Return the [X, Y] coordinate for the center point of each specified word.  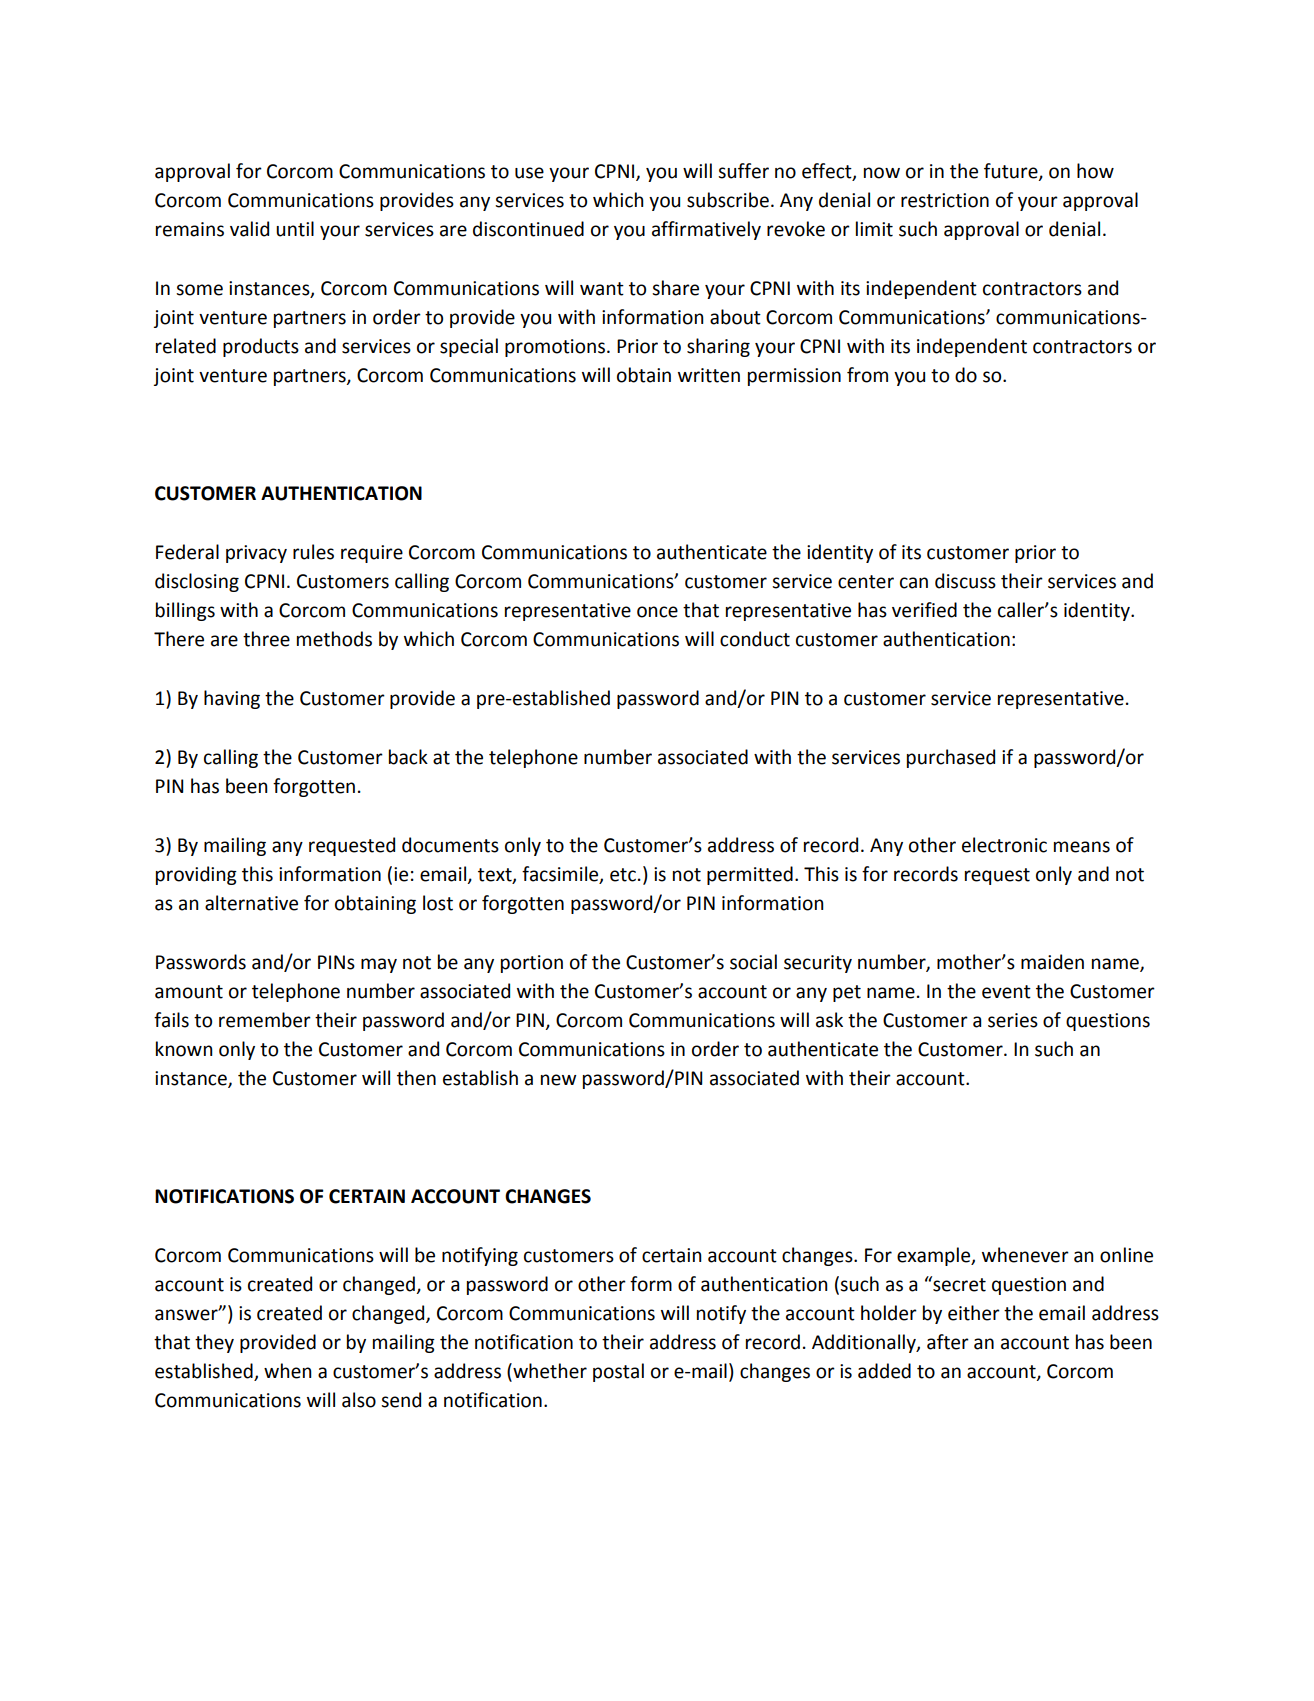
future [1012, 171]
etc [623, 875]
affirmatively [706, 230]
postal [618, 1372]
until [295, 229]
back [408, 757]
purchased [951, 758]
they [214, 1343]
